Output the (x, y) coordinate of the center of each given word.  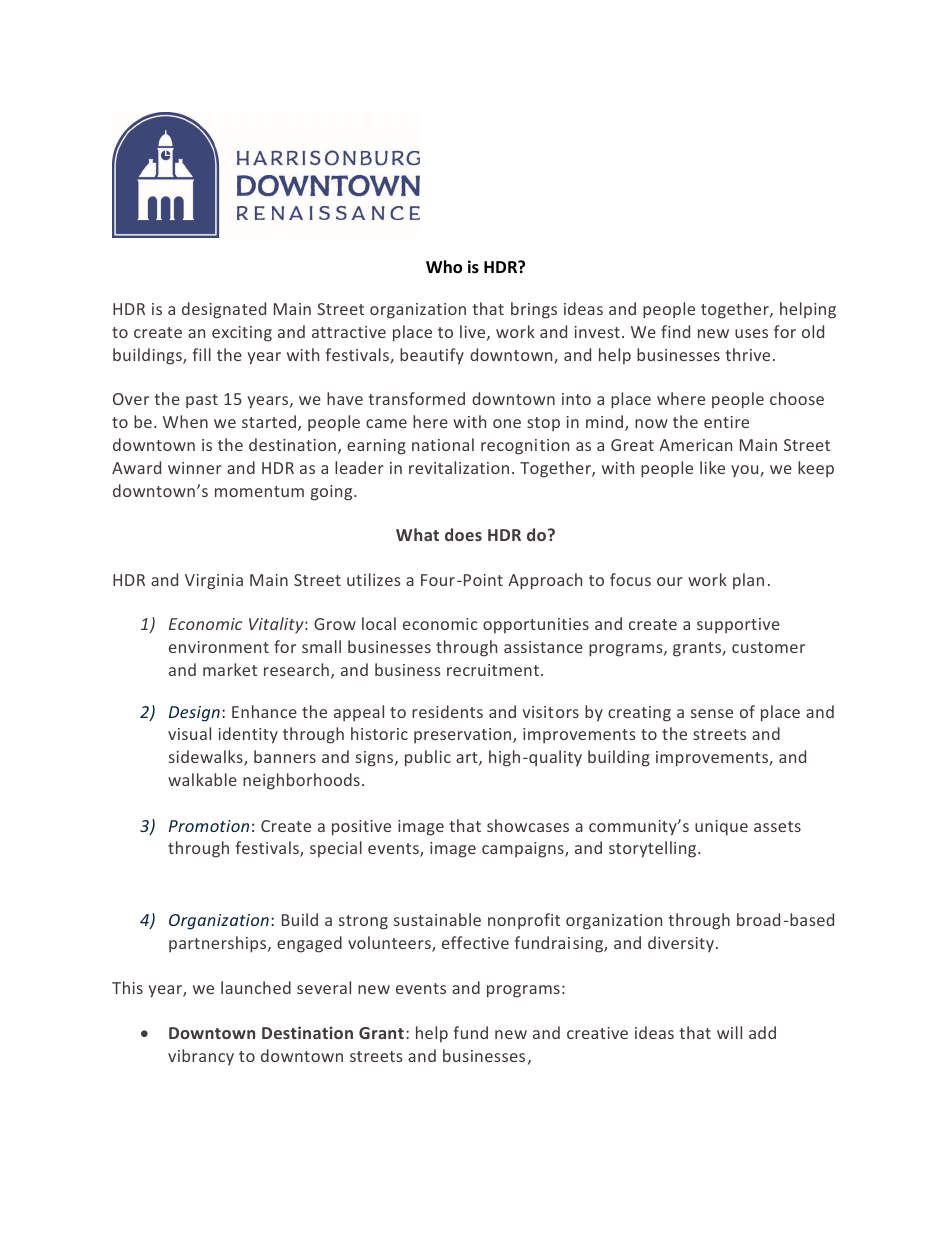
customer (768, 647)
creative (597, 1033)
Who (444, 267)
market (230, 669)
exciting (242, 334)
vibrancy (201, 1057)
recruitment (493, 670)
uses (751, 333)
